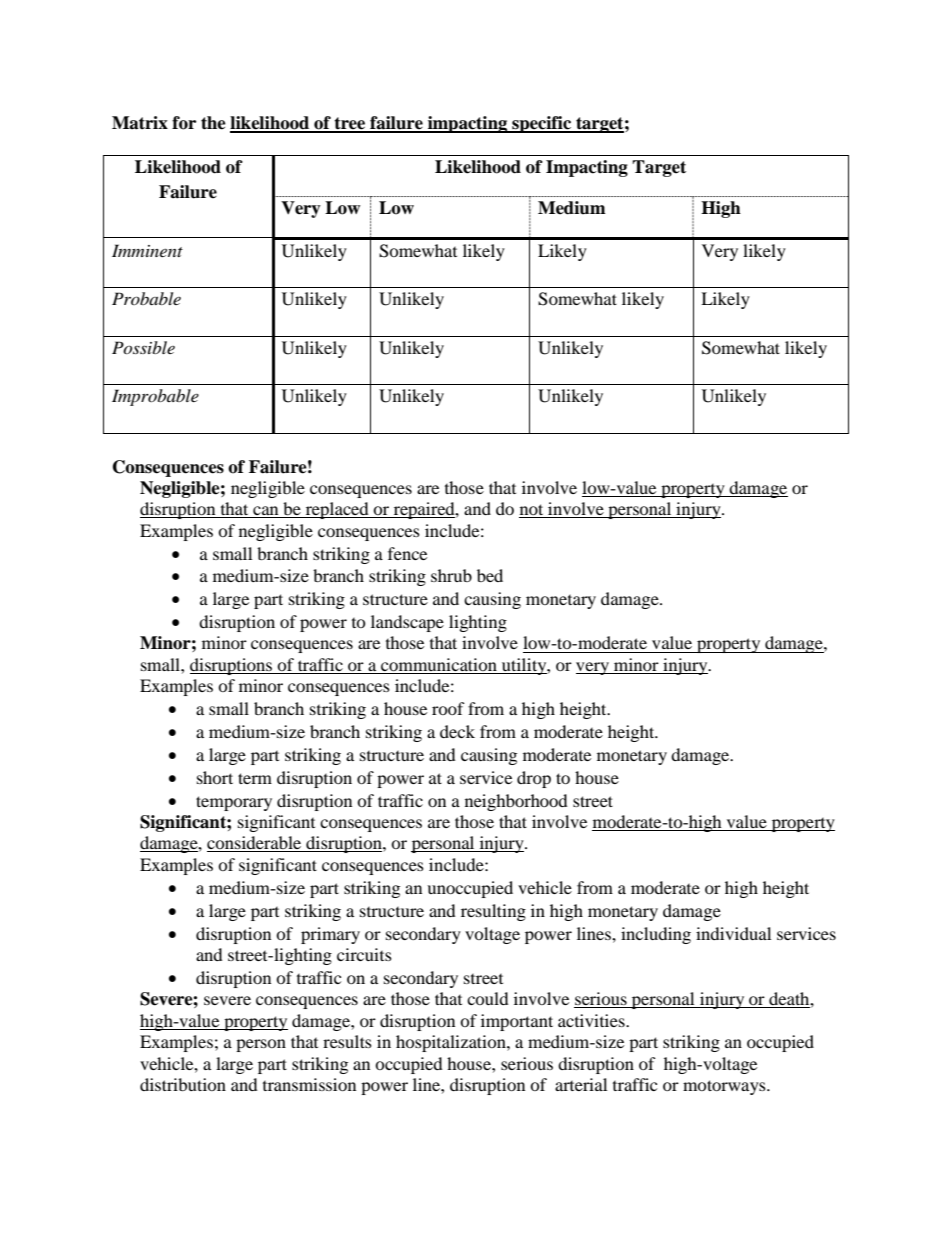 This screenshot has height=1233, width=952. I want to click on temporary, so click(234, 803).
